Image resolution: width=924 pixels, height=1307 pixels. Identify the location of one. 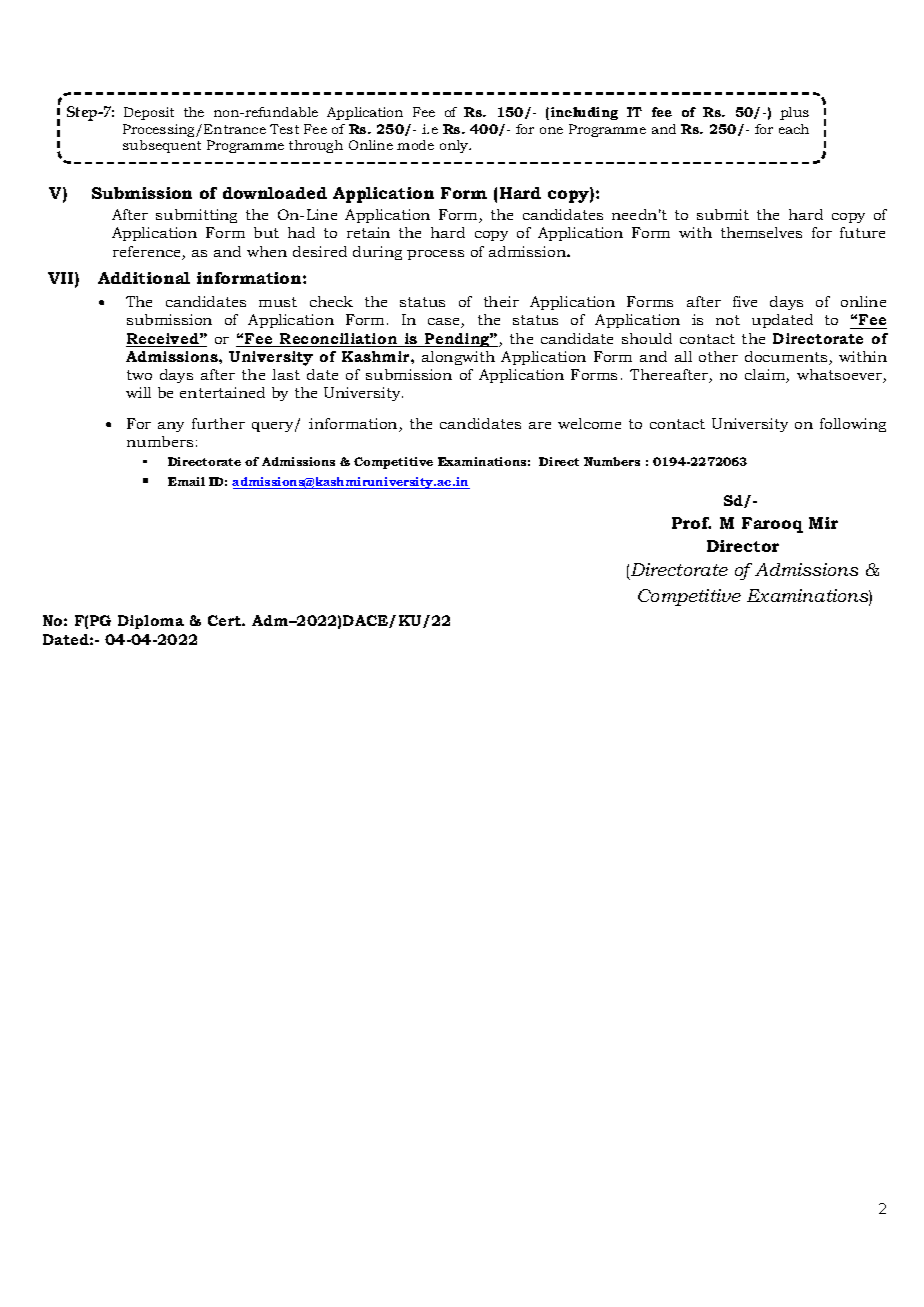
(551, 130).
